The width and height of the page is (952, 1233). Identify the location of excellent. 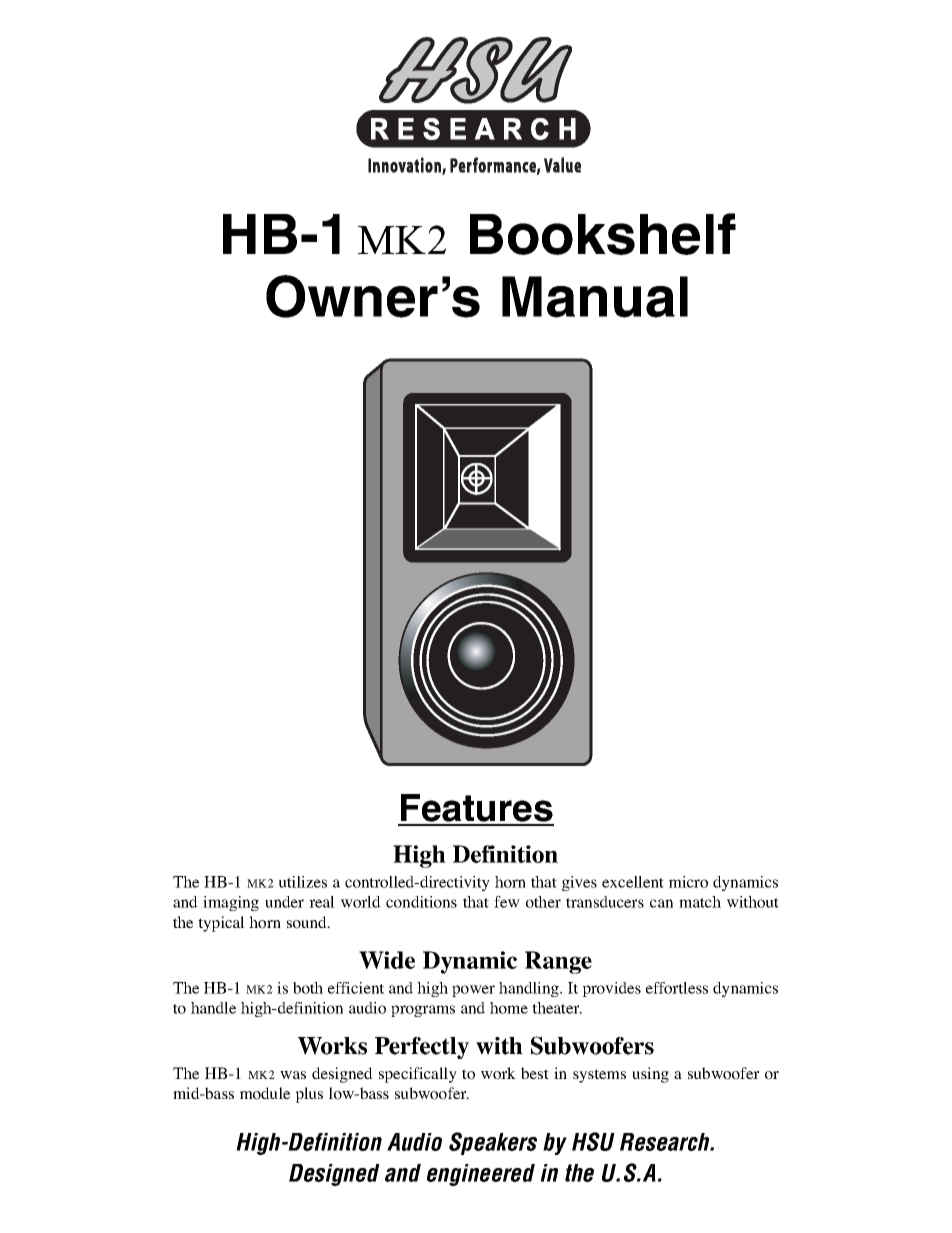
(633, 882).
